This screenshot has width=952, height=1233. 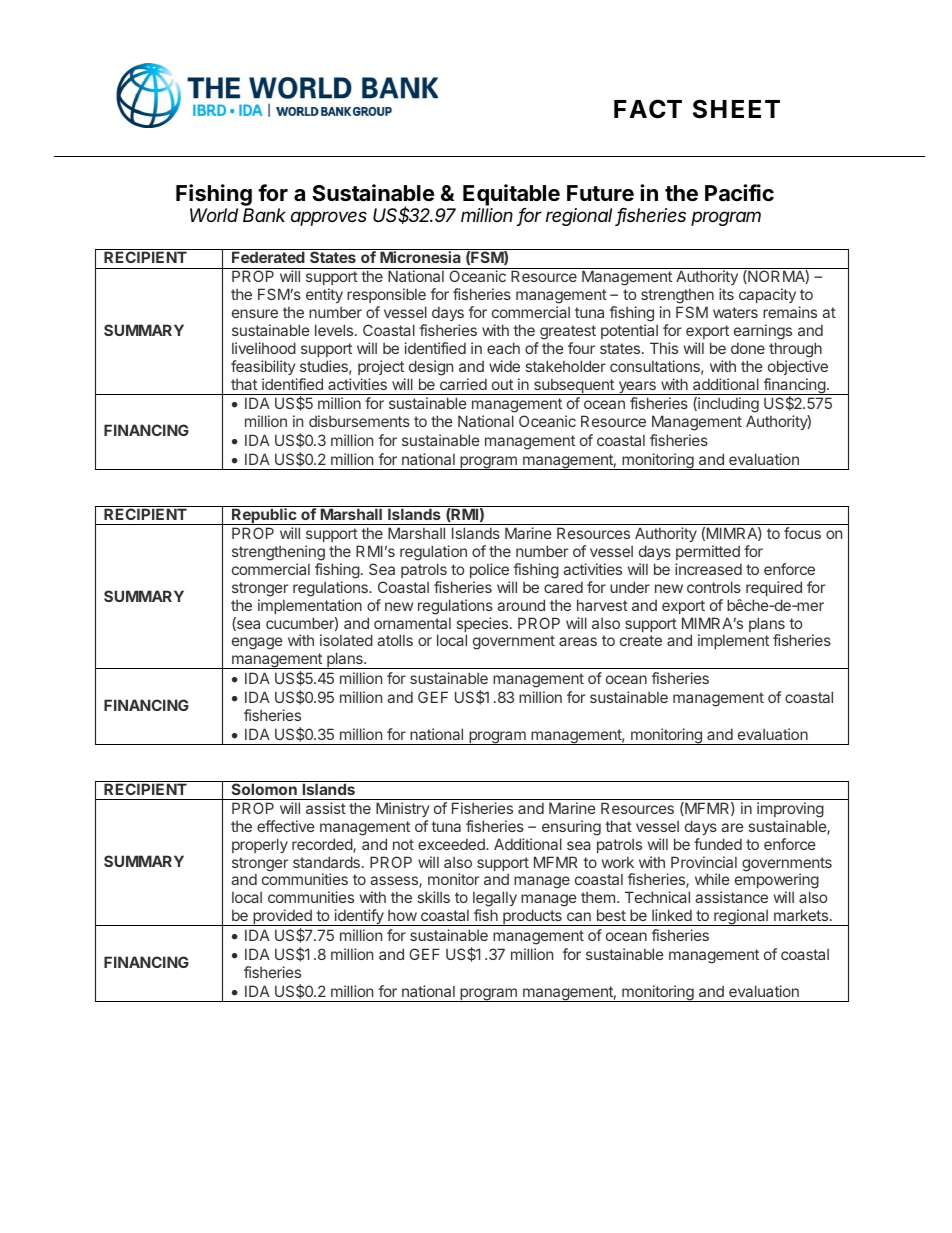 What do you see at coordinates (532, 917) in the screenshot?
I see `products` at bounding box center [532, 917].
